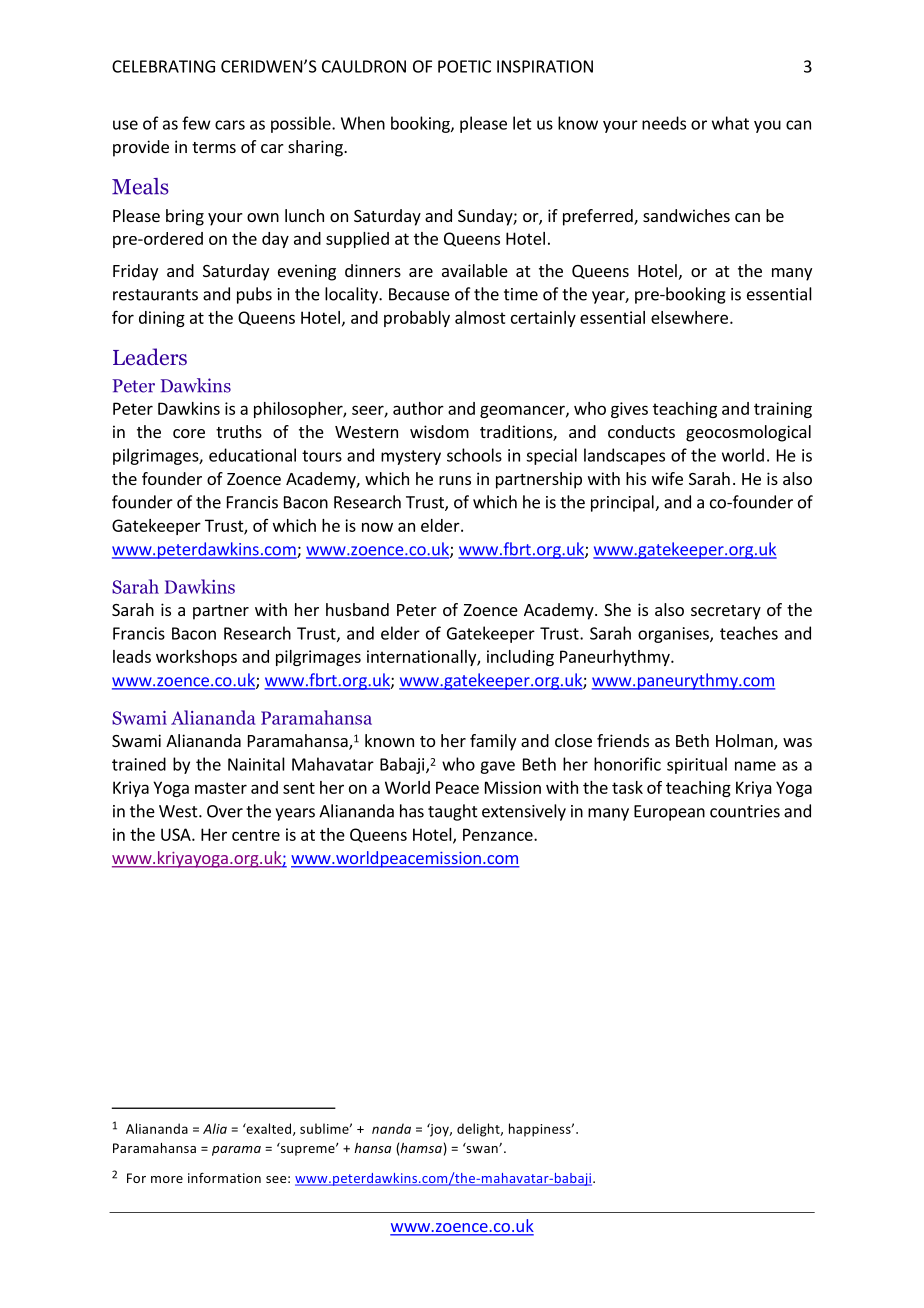 This image has height=1308, width=924. I want to click on taught, so click(453, 812).
